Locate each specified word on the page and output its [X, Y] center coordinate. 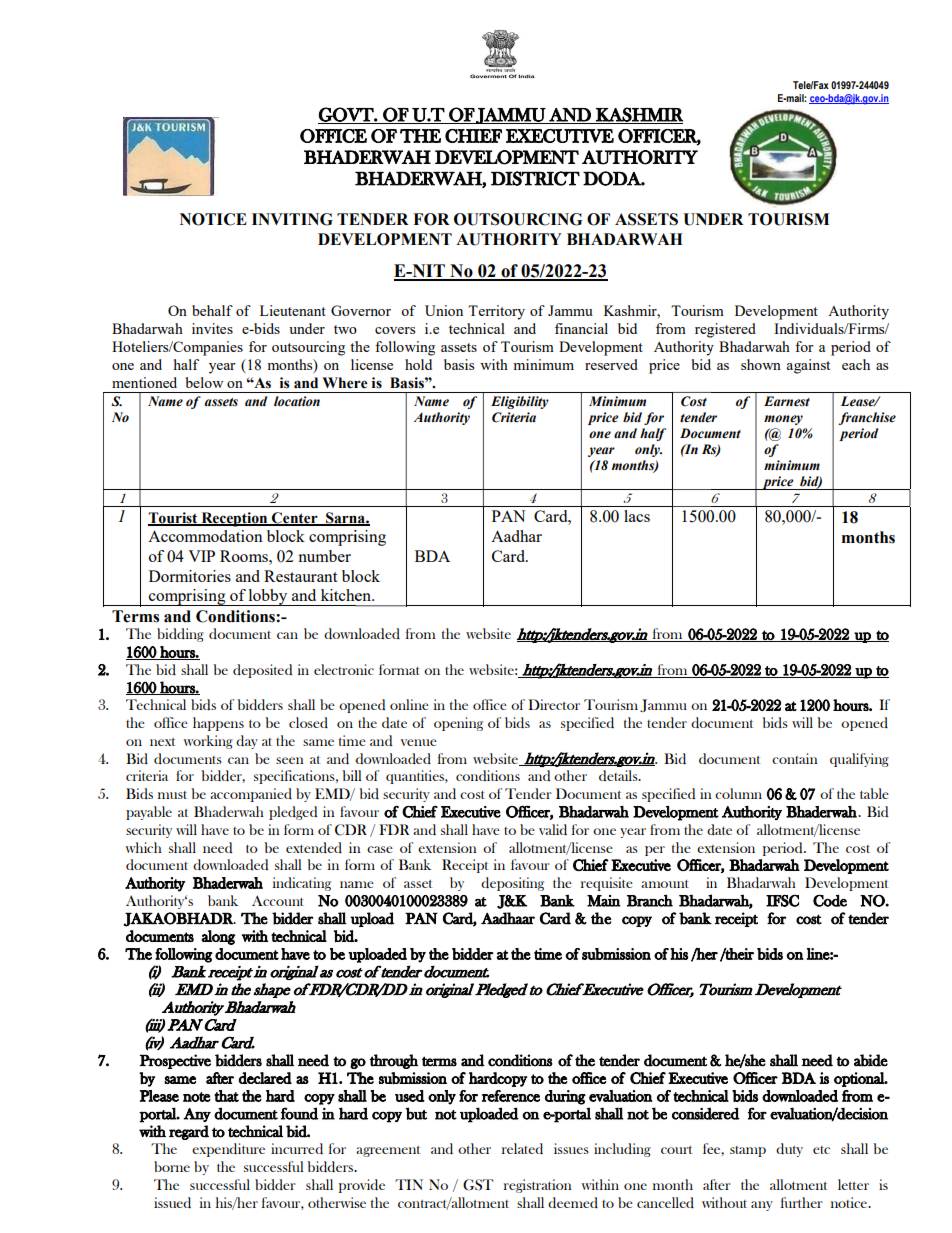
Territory [496, 312]
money [783, 420]
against [808, 366]
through [394, 1061]
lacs [637, 516]
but [416, 1113]
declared [265, 1078]
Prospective [175, 1061]
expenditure [228, 1150]
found [299, 1113]
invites [212, 328]
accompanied [251, 795]
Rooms [245, 556]
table [874, 793]
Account [278, 901]
